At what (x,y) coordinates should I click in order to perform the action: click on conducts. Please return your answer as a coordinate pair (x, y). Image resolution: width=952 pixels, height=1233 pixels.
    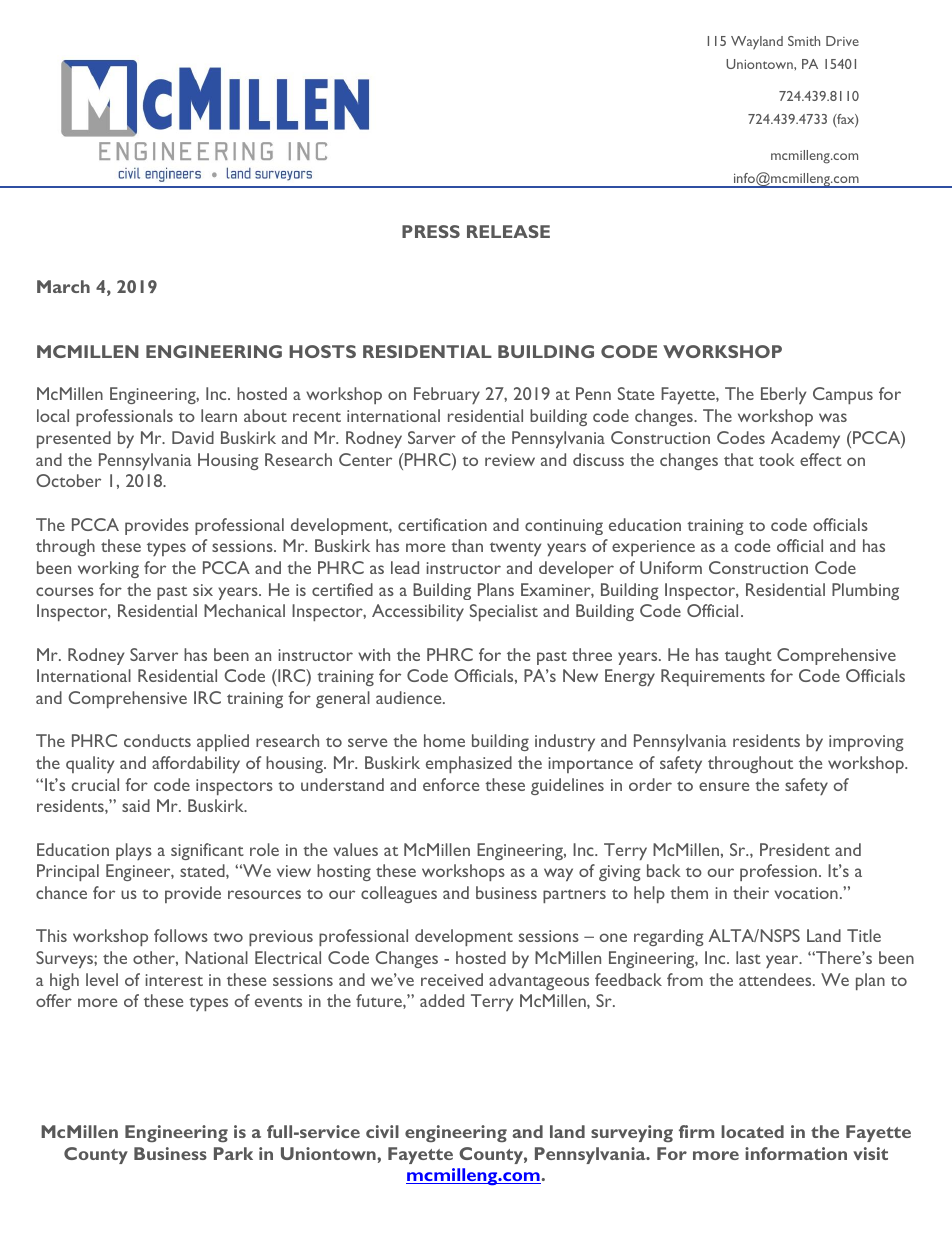
    Looking at the image, I should click on (157, 740).
